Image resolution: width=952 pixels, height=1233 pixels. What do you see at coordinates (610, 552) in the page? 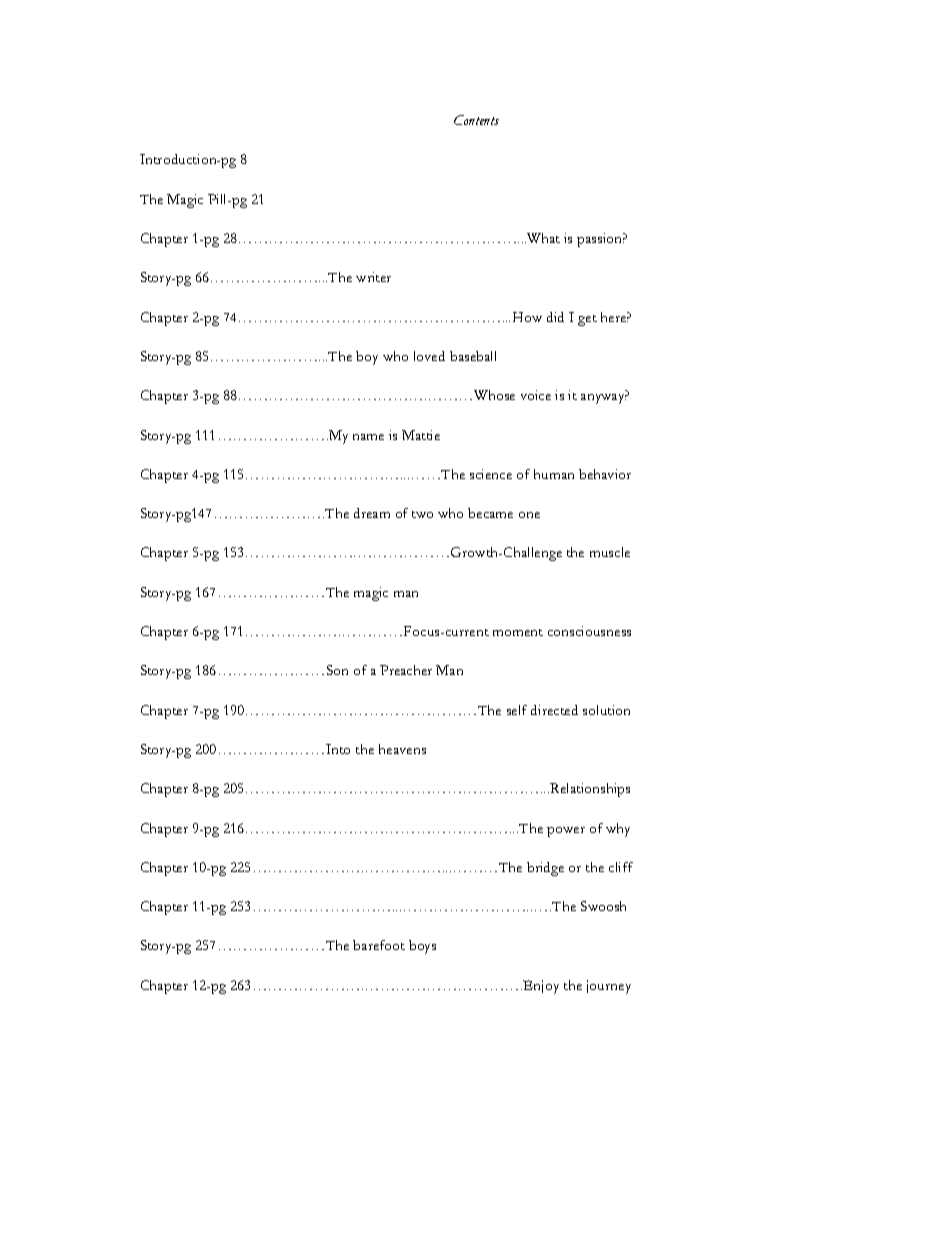
I see `muscle` at bounding box center [610, 552].
